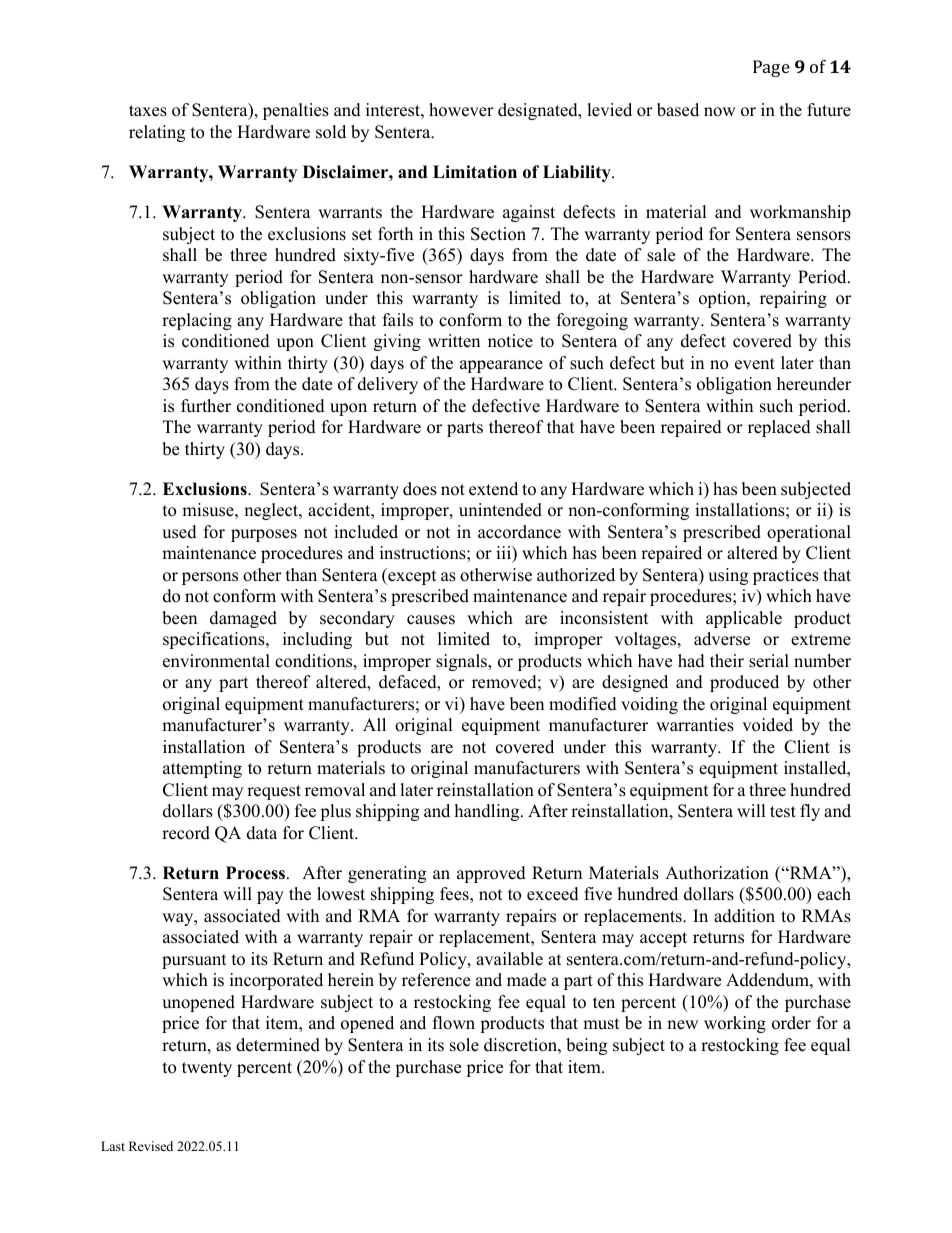  Describe the element at coordinates (500, 510) in the screenshot. I see `unintended` at that location.
